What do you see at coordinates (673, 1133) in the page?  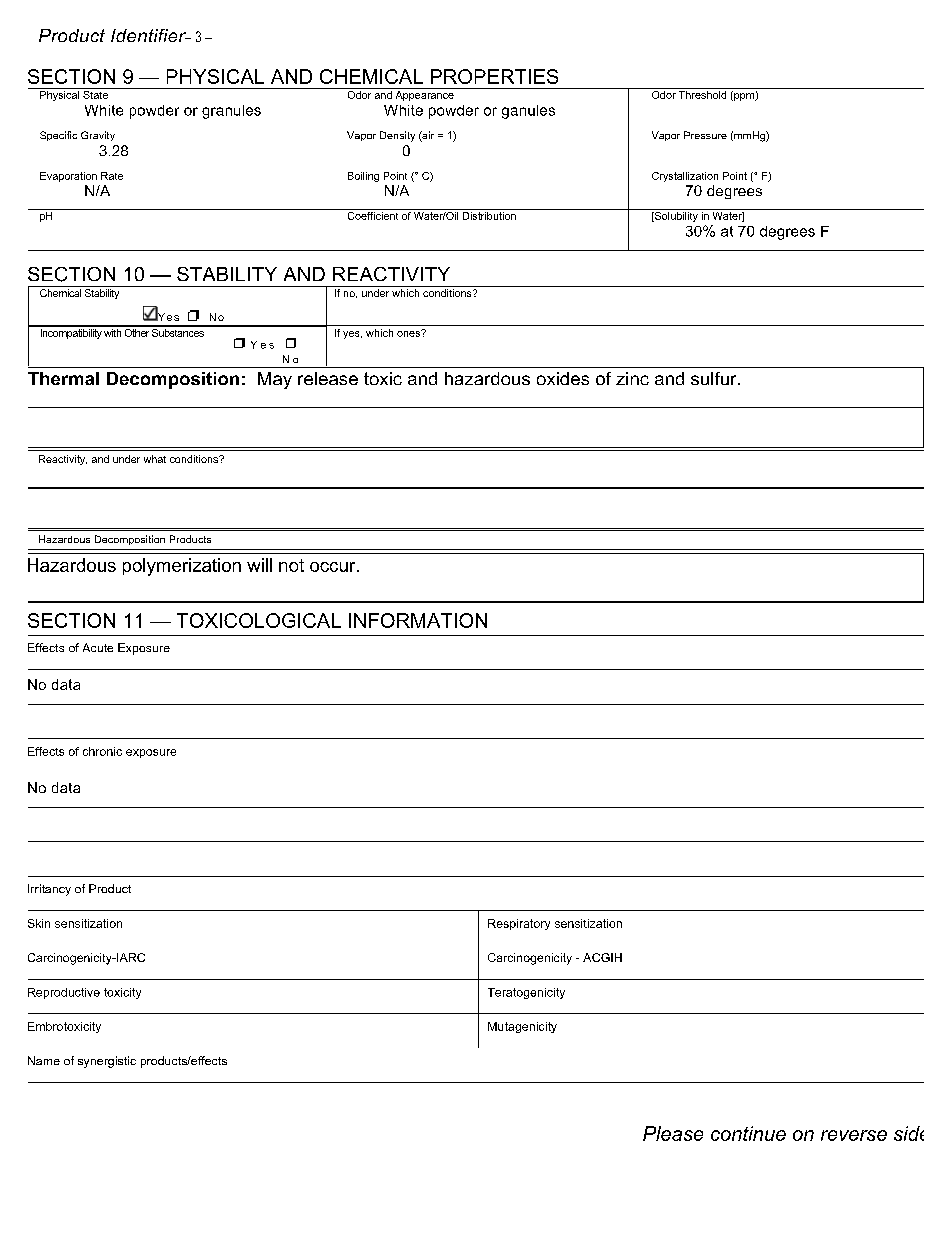 I see `Please` at bounding box center [673, 1133].
